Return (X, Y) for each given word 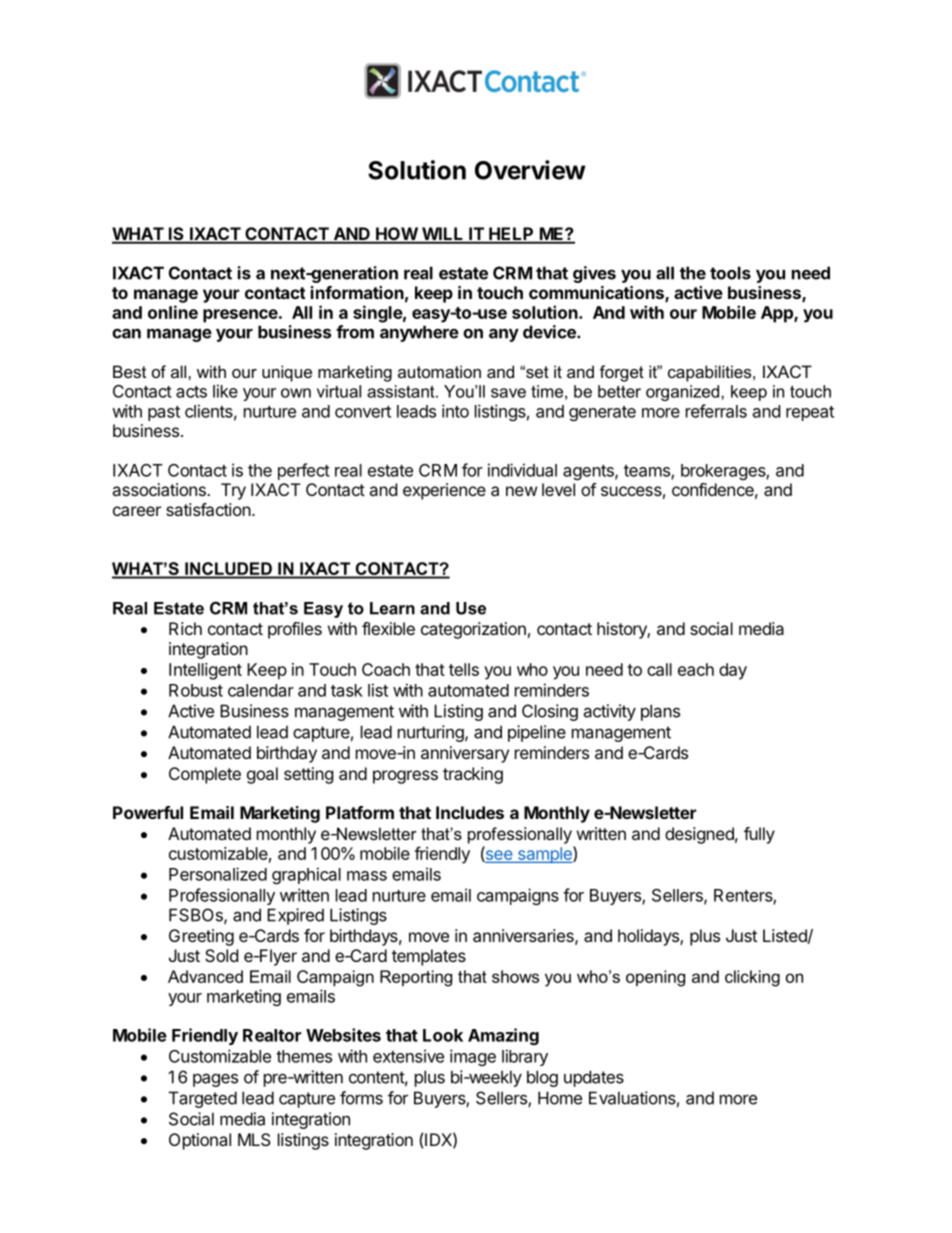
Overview (530, 170)
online (173, 312)
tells (464, 669)
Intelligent (205, 671)
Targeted (203, 1099)
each (696, 669)
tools (730, 273)
